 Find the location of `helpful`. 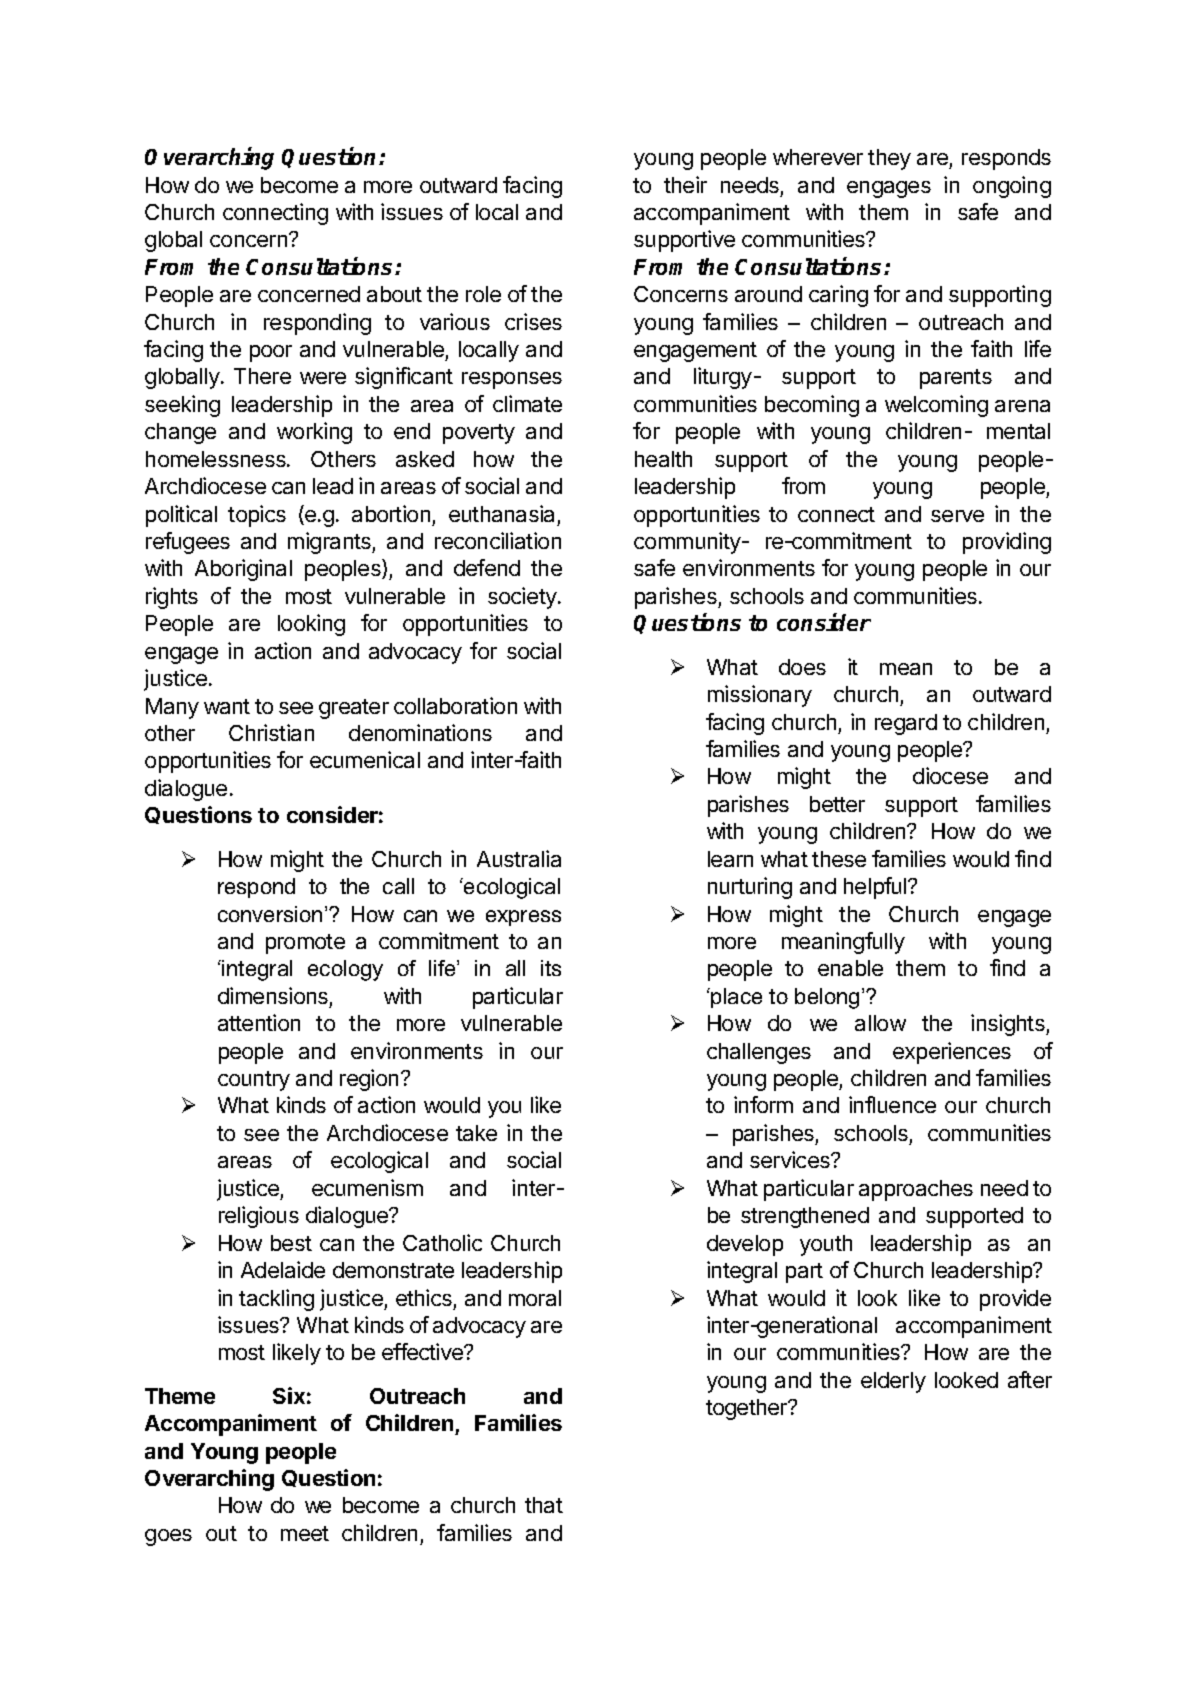

helpful is located at coordinates (876, 888).
